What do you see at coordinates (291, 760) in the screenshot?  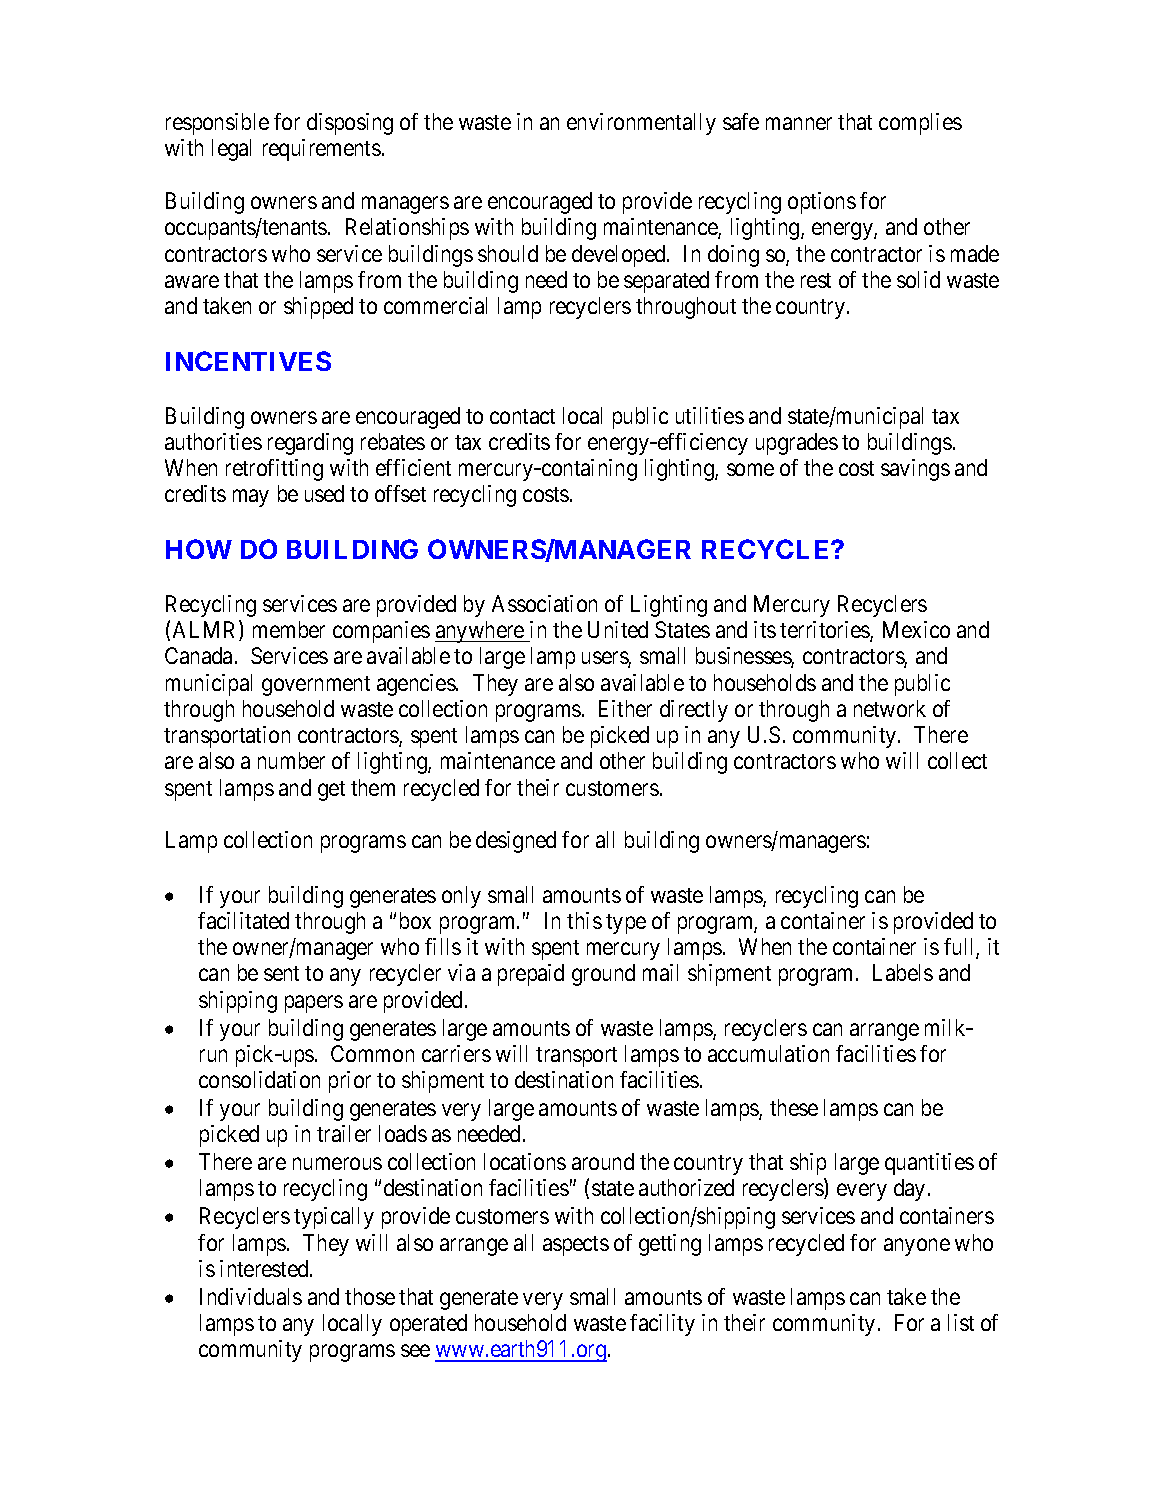 I see `number` at bounding box center [291, 760].
